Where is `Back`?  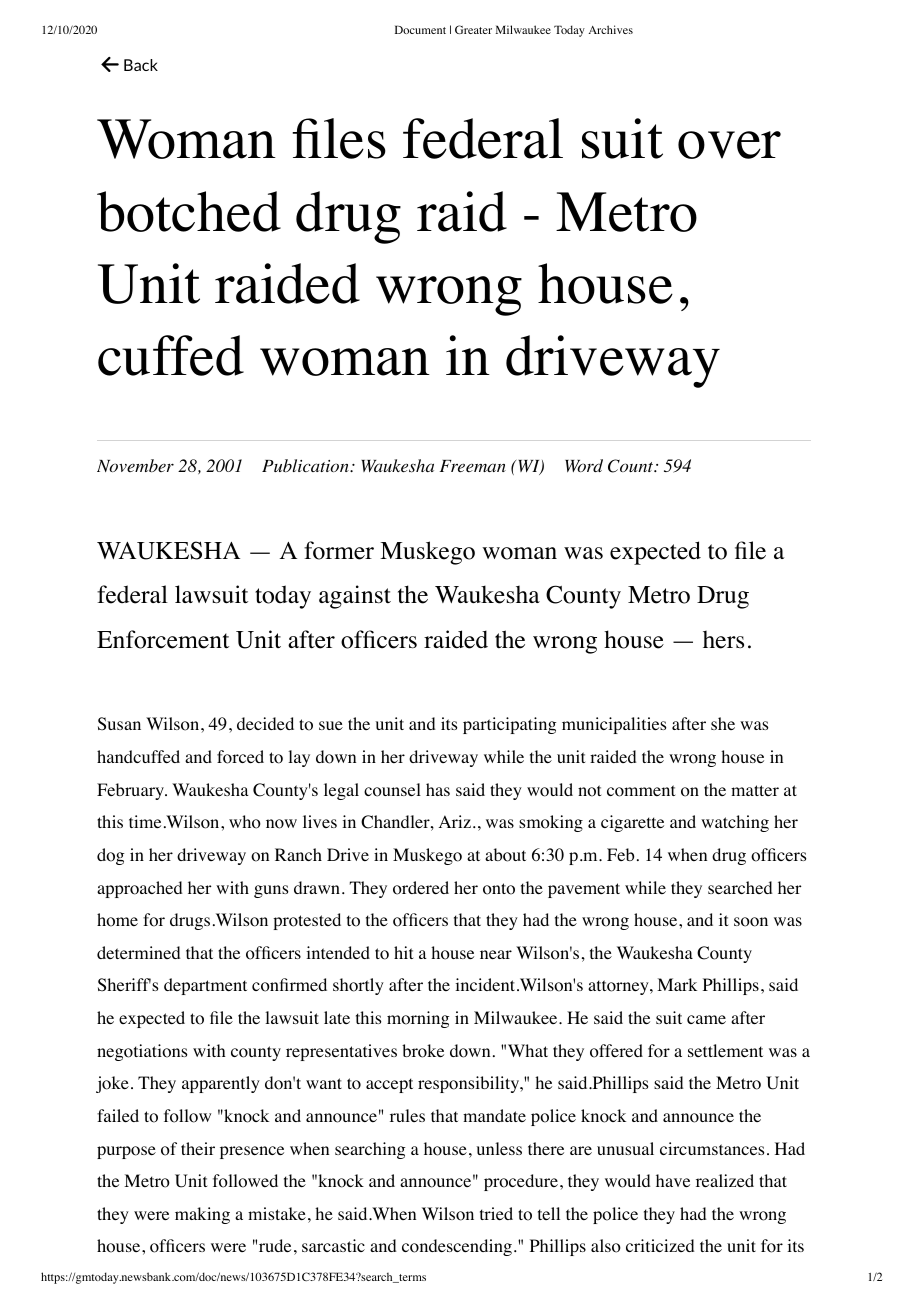 Back is located at coordinates (141, 65).
